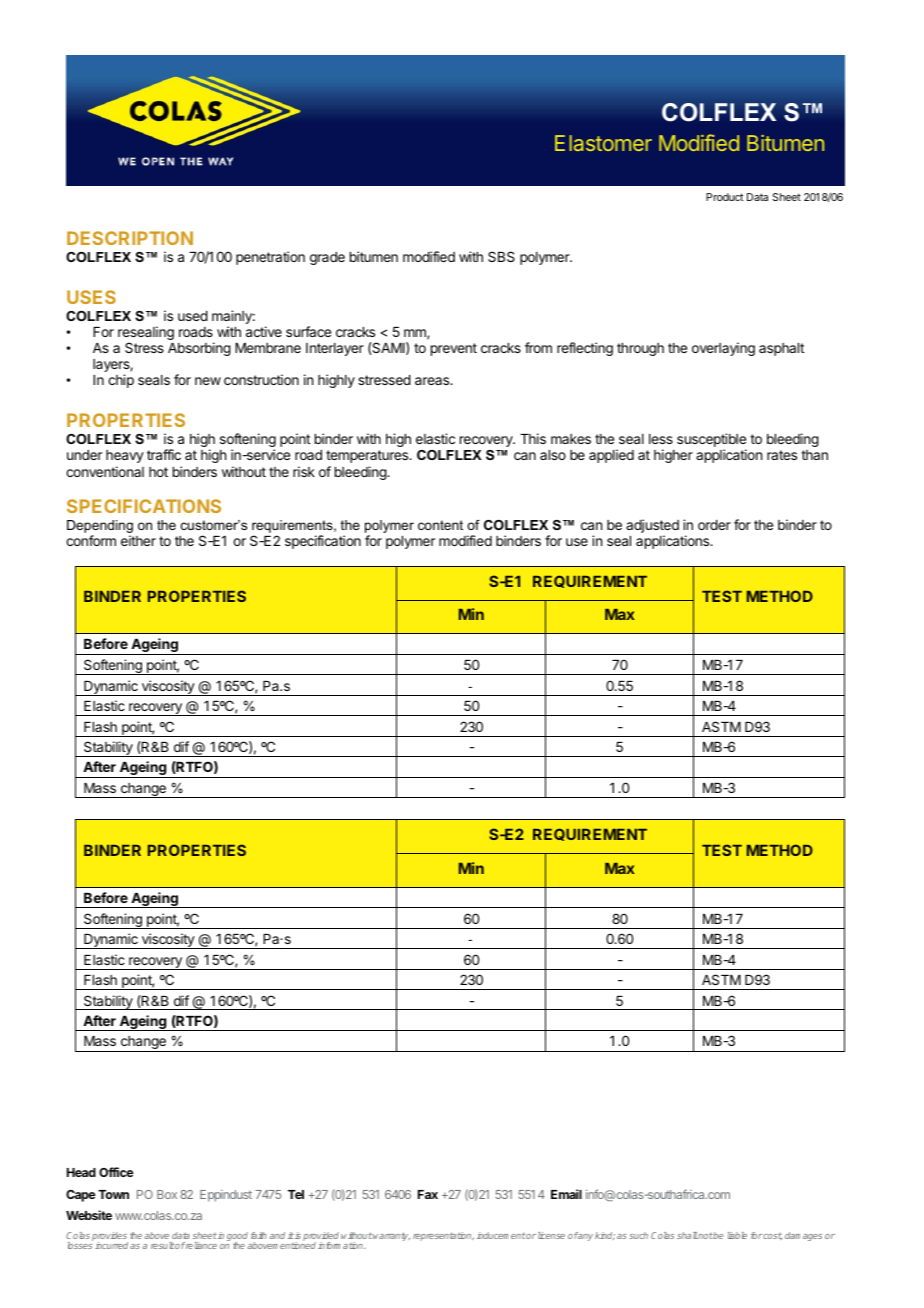  What do you see at coordinates (711, 441) in the document?
I see `susceptible` at bounding box center [711, 441].
